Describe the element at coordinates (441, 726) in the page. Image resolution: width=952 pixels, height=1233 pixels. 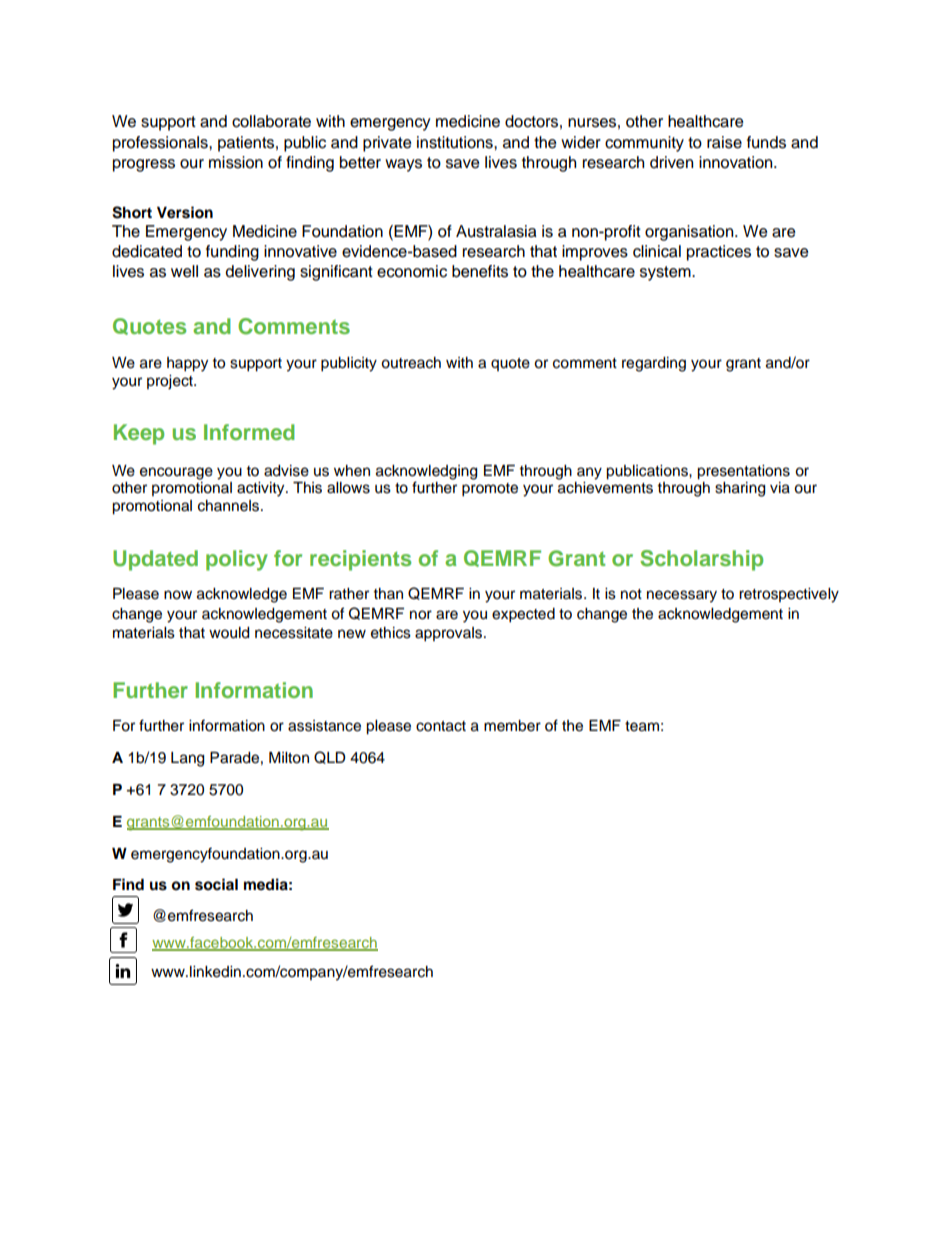
I see `contact` at that location.
